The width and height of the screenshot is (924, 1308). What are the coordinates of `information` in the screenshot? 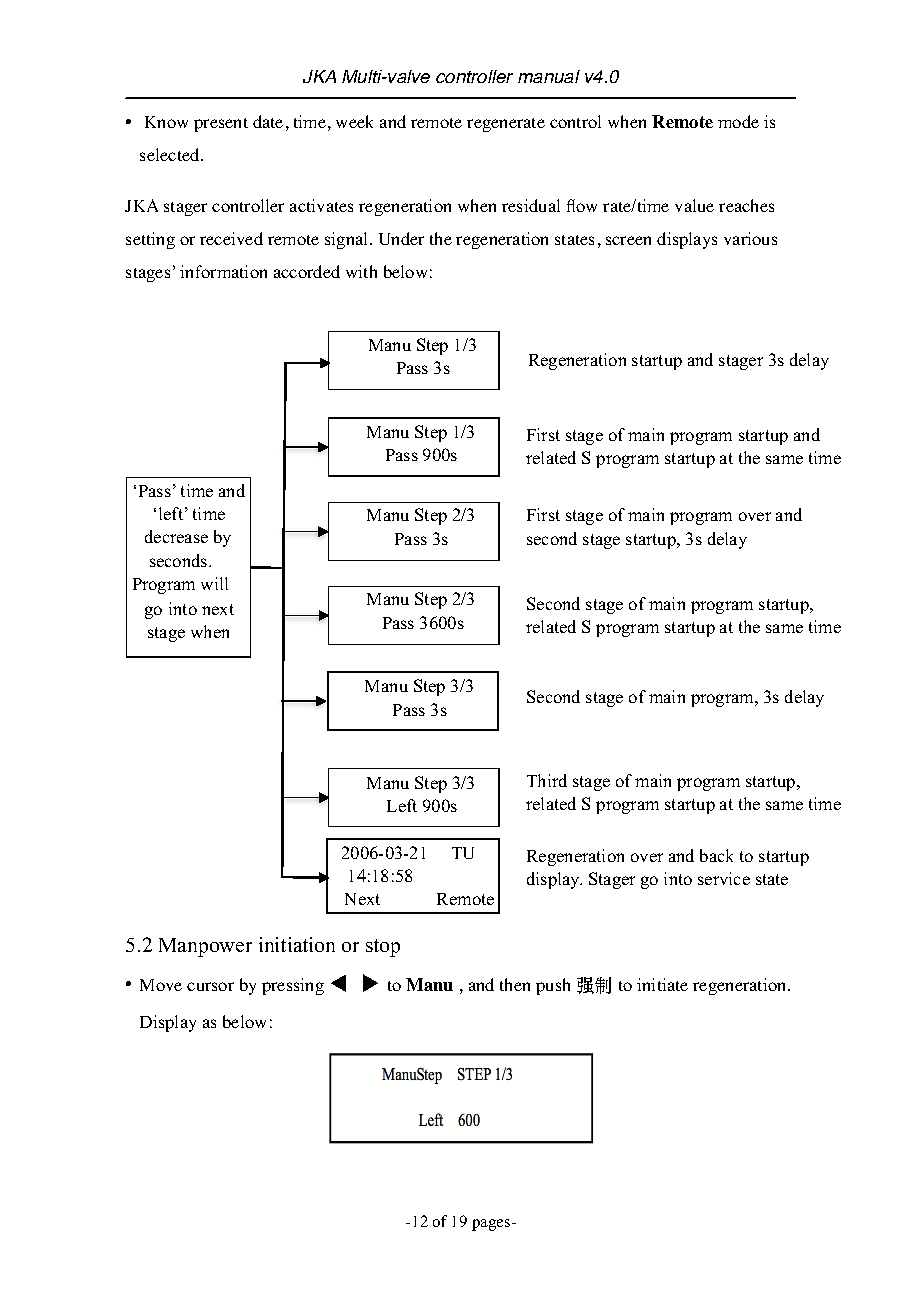 It's located at (223, 271).
